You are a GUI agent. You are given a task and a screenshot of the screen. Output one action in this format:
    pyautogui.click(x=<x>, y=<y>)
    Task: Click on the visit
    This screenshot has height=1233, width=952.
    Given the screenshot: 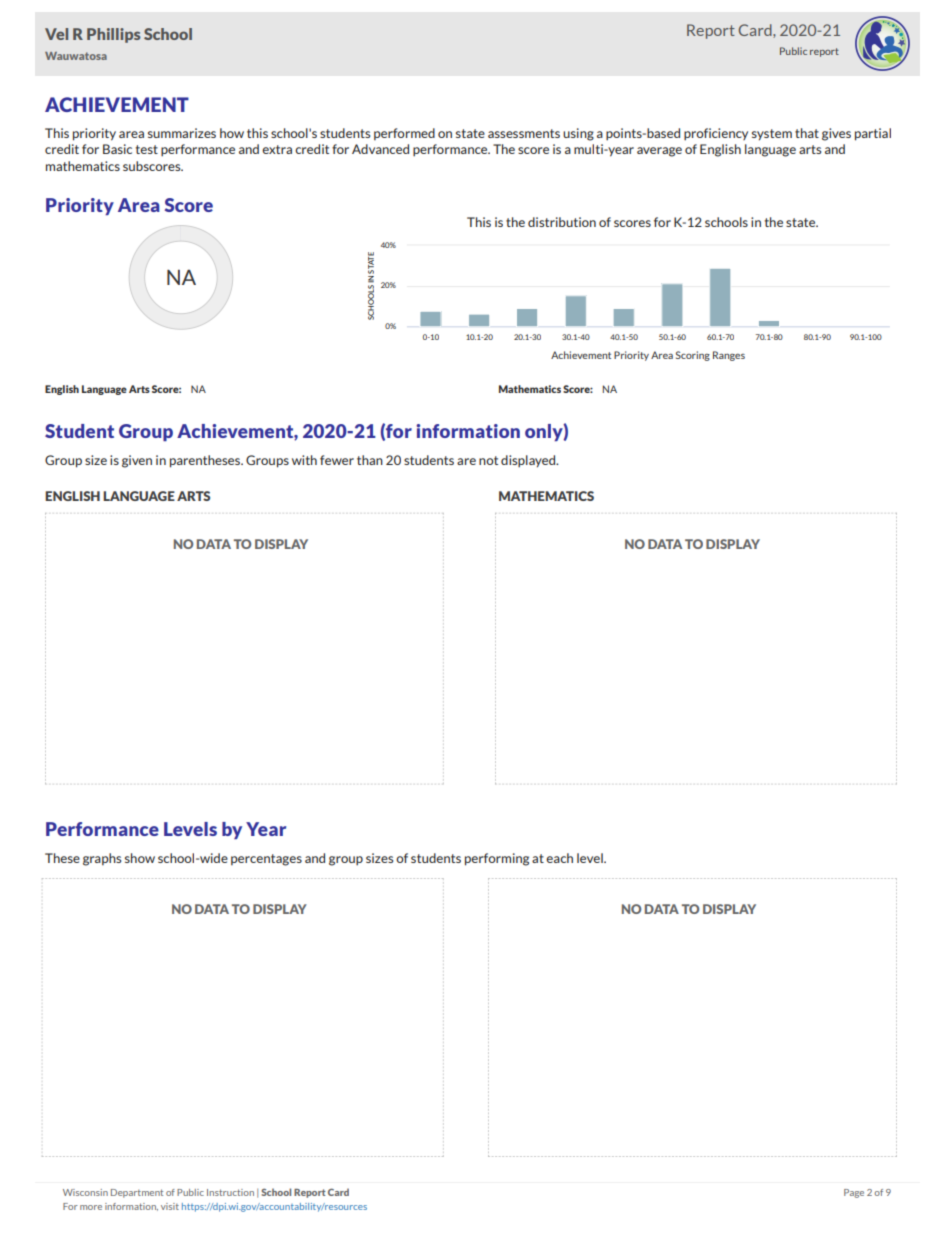 What is the action you would take?
    pyautogui.click(x=170, y=1206)
